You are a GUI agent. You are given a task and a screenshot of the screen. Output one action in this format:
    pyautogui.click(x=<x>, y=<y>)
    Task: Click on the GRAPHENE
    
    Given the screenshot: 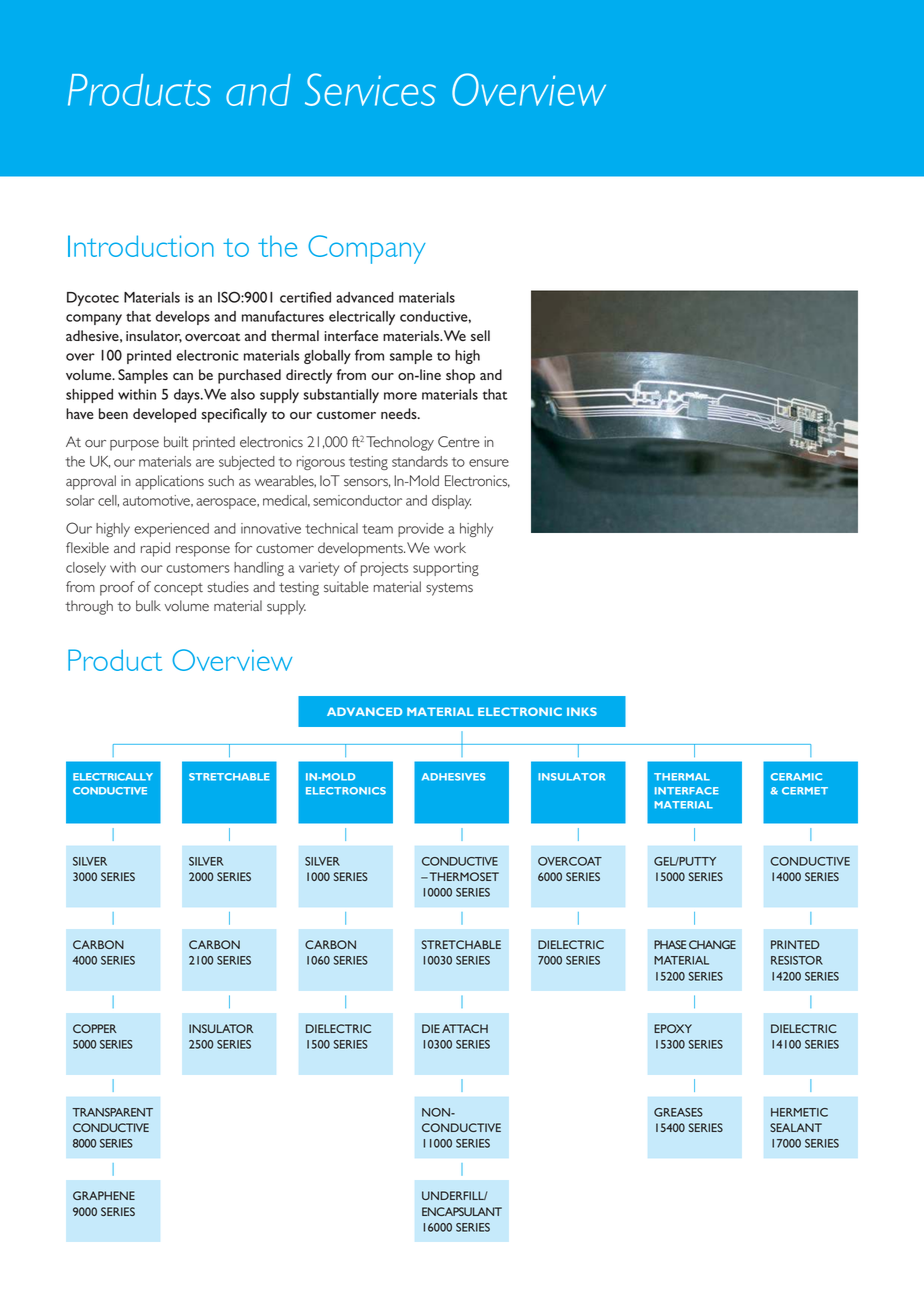 What is the action you would take?
    pyautogui.click(x=104, y=1195)
